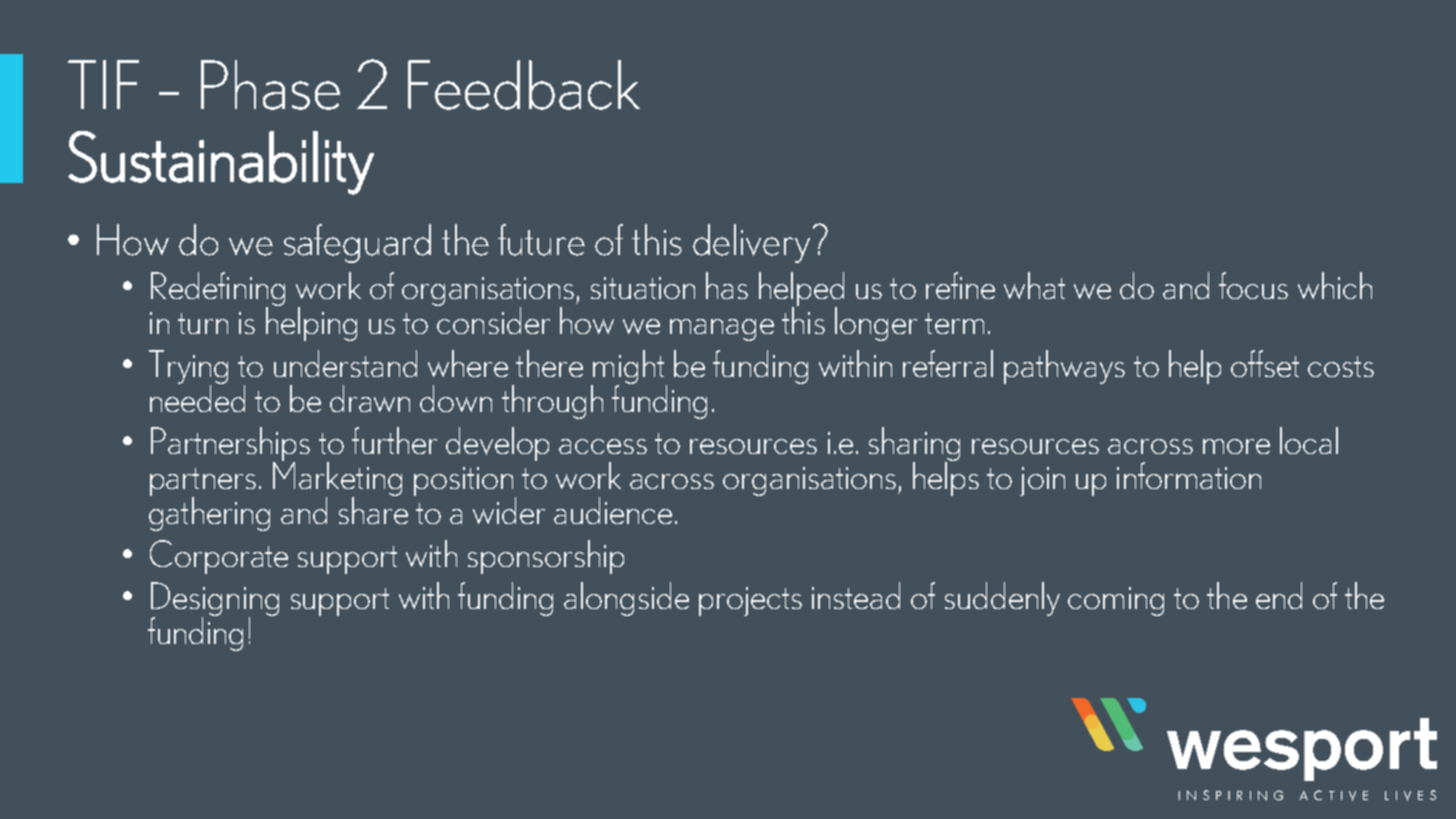 This screenshot has height=819, width=1456. What do you see at coordinates (270, 85) in the screenshot?
I see `Phase` at bounding box center [270, 85].
